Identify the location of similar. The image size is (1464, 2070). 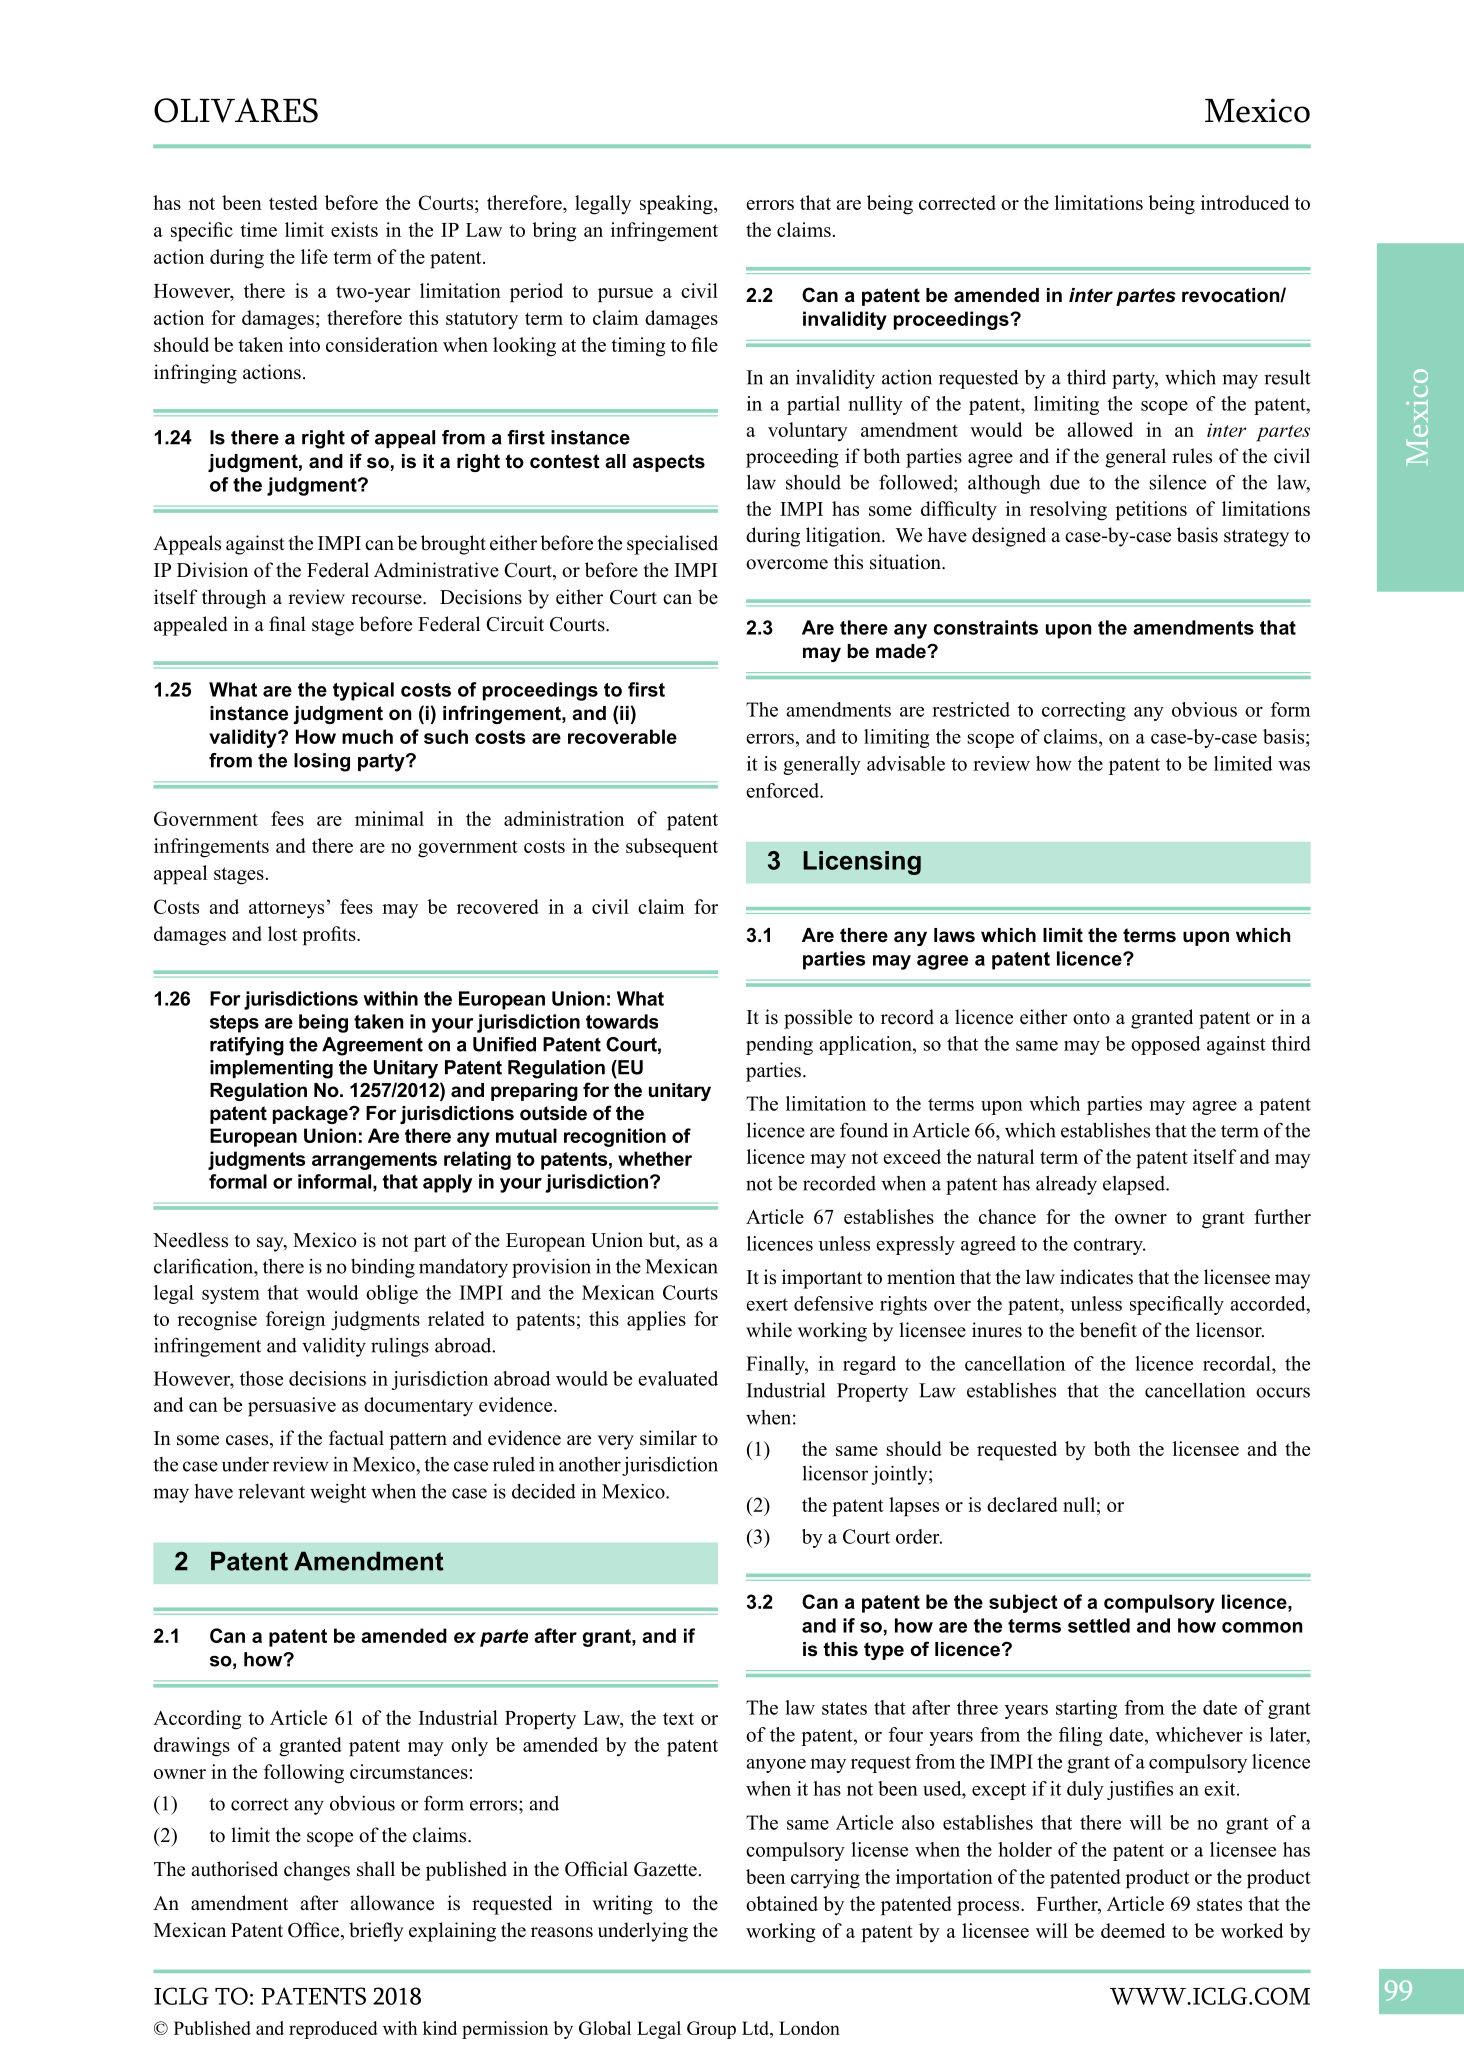
(668, 1438).
